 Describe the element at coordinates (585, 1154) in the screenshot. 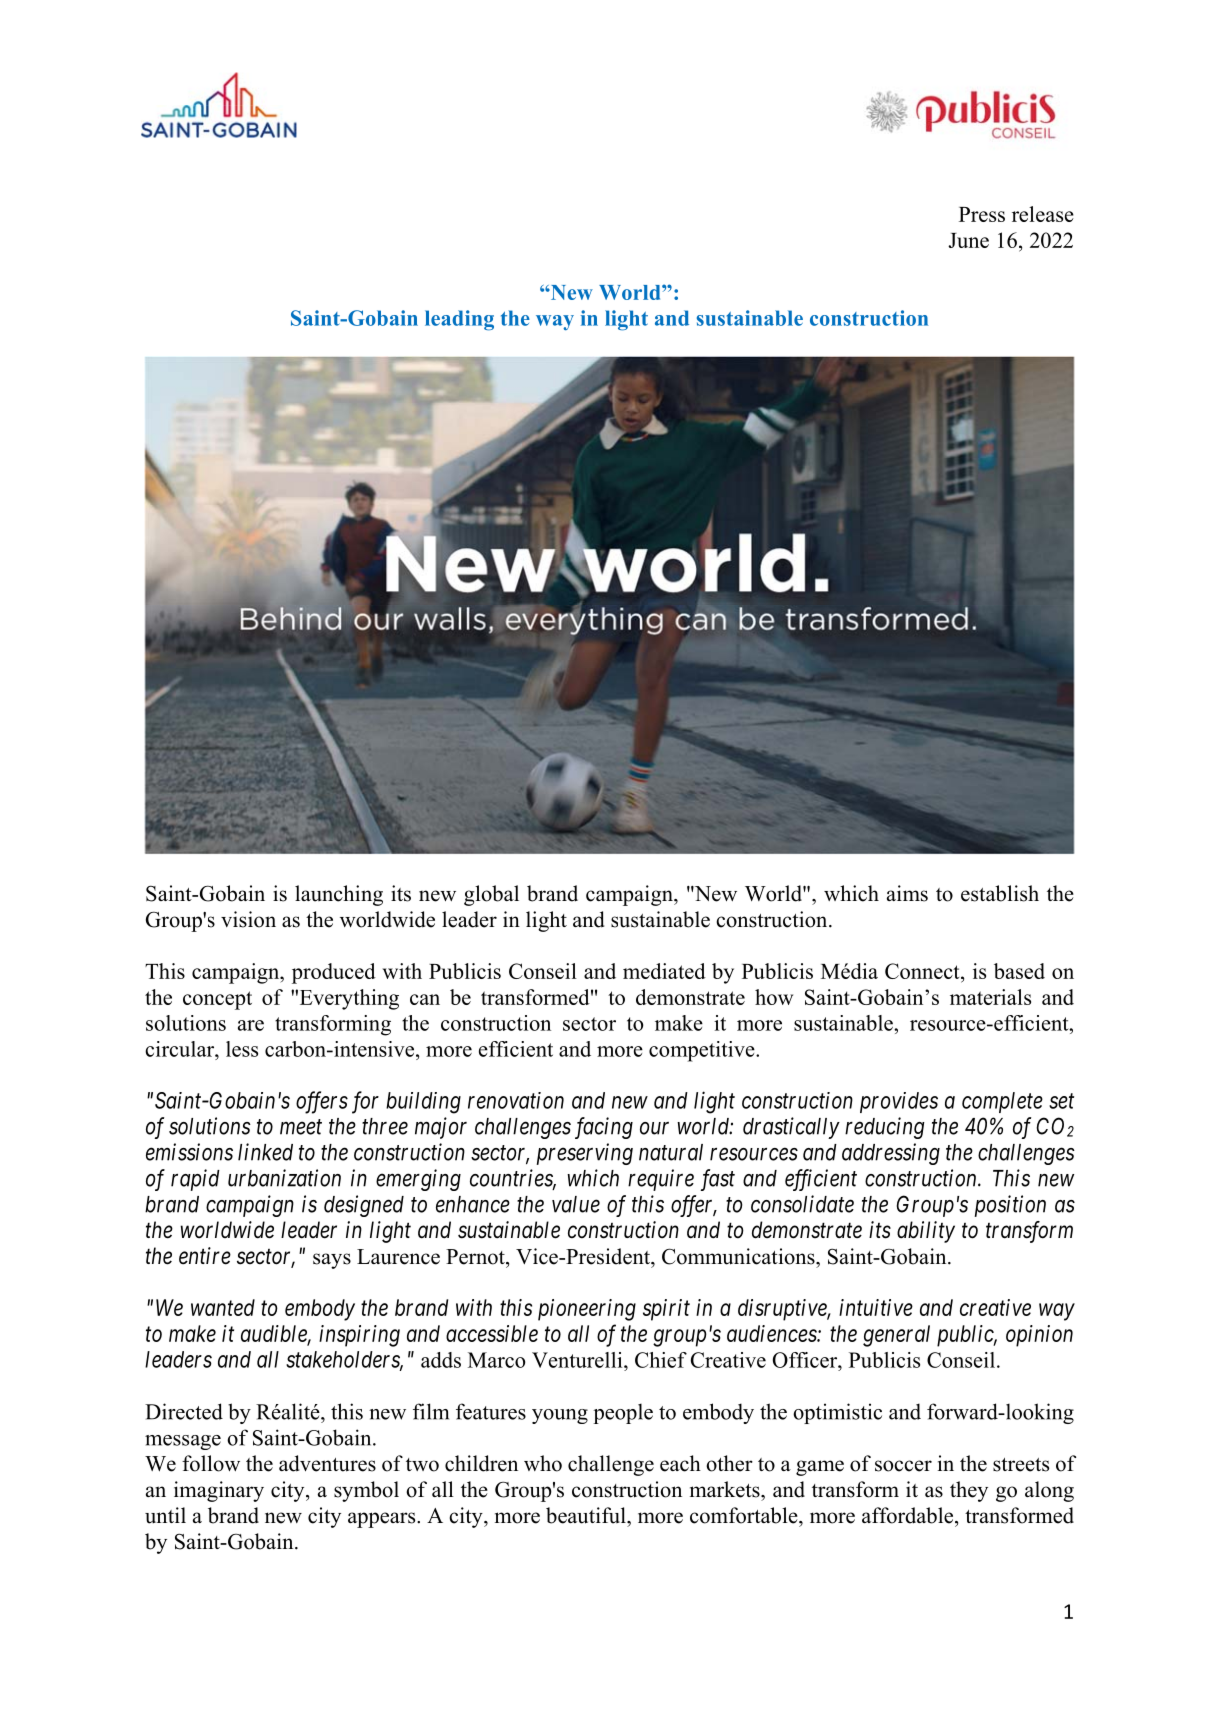

I see `preserving` at that location.
